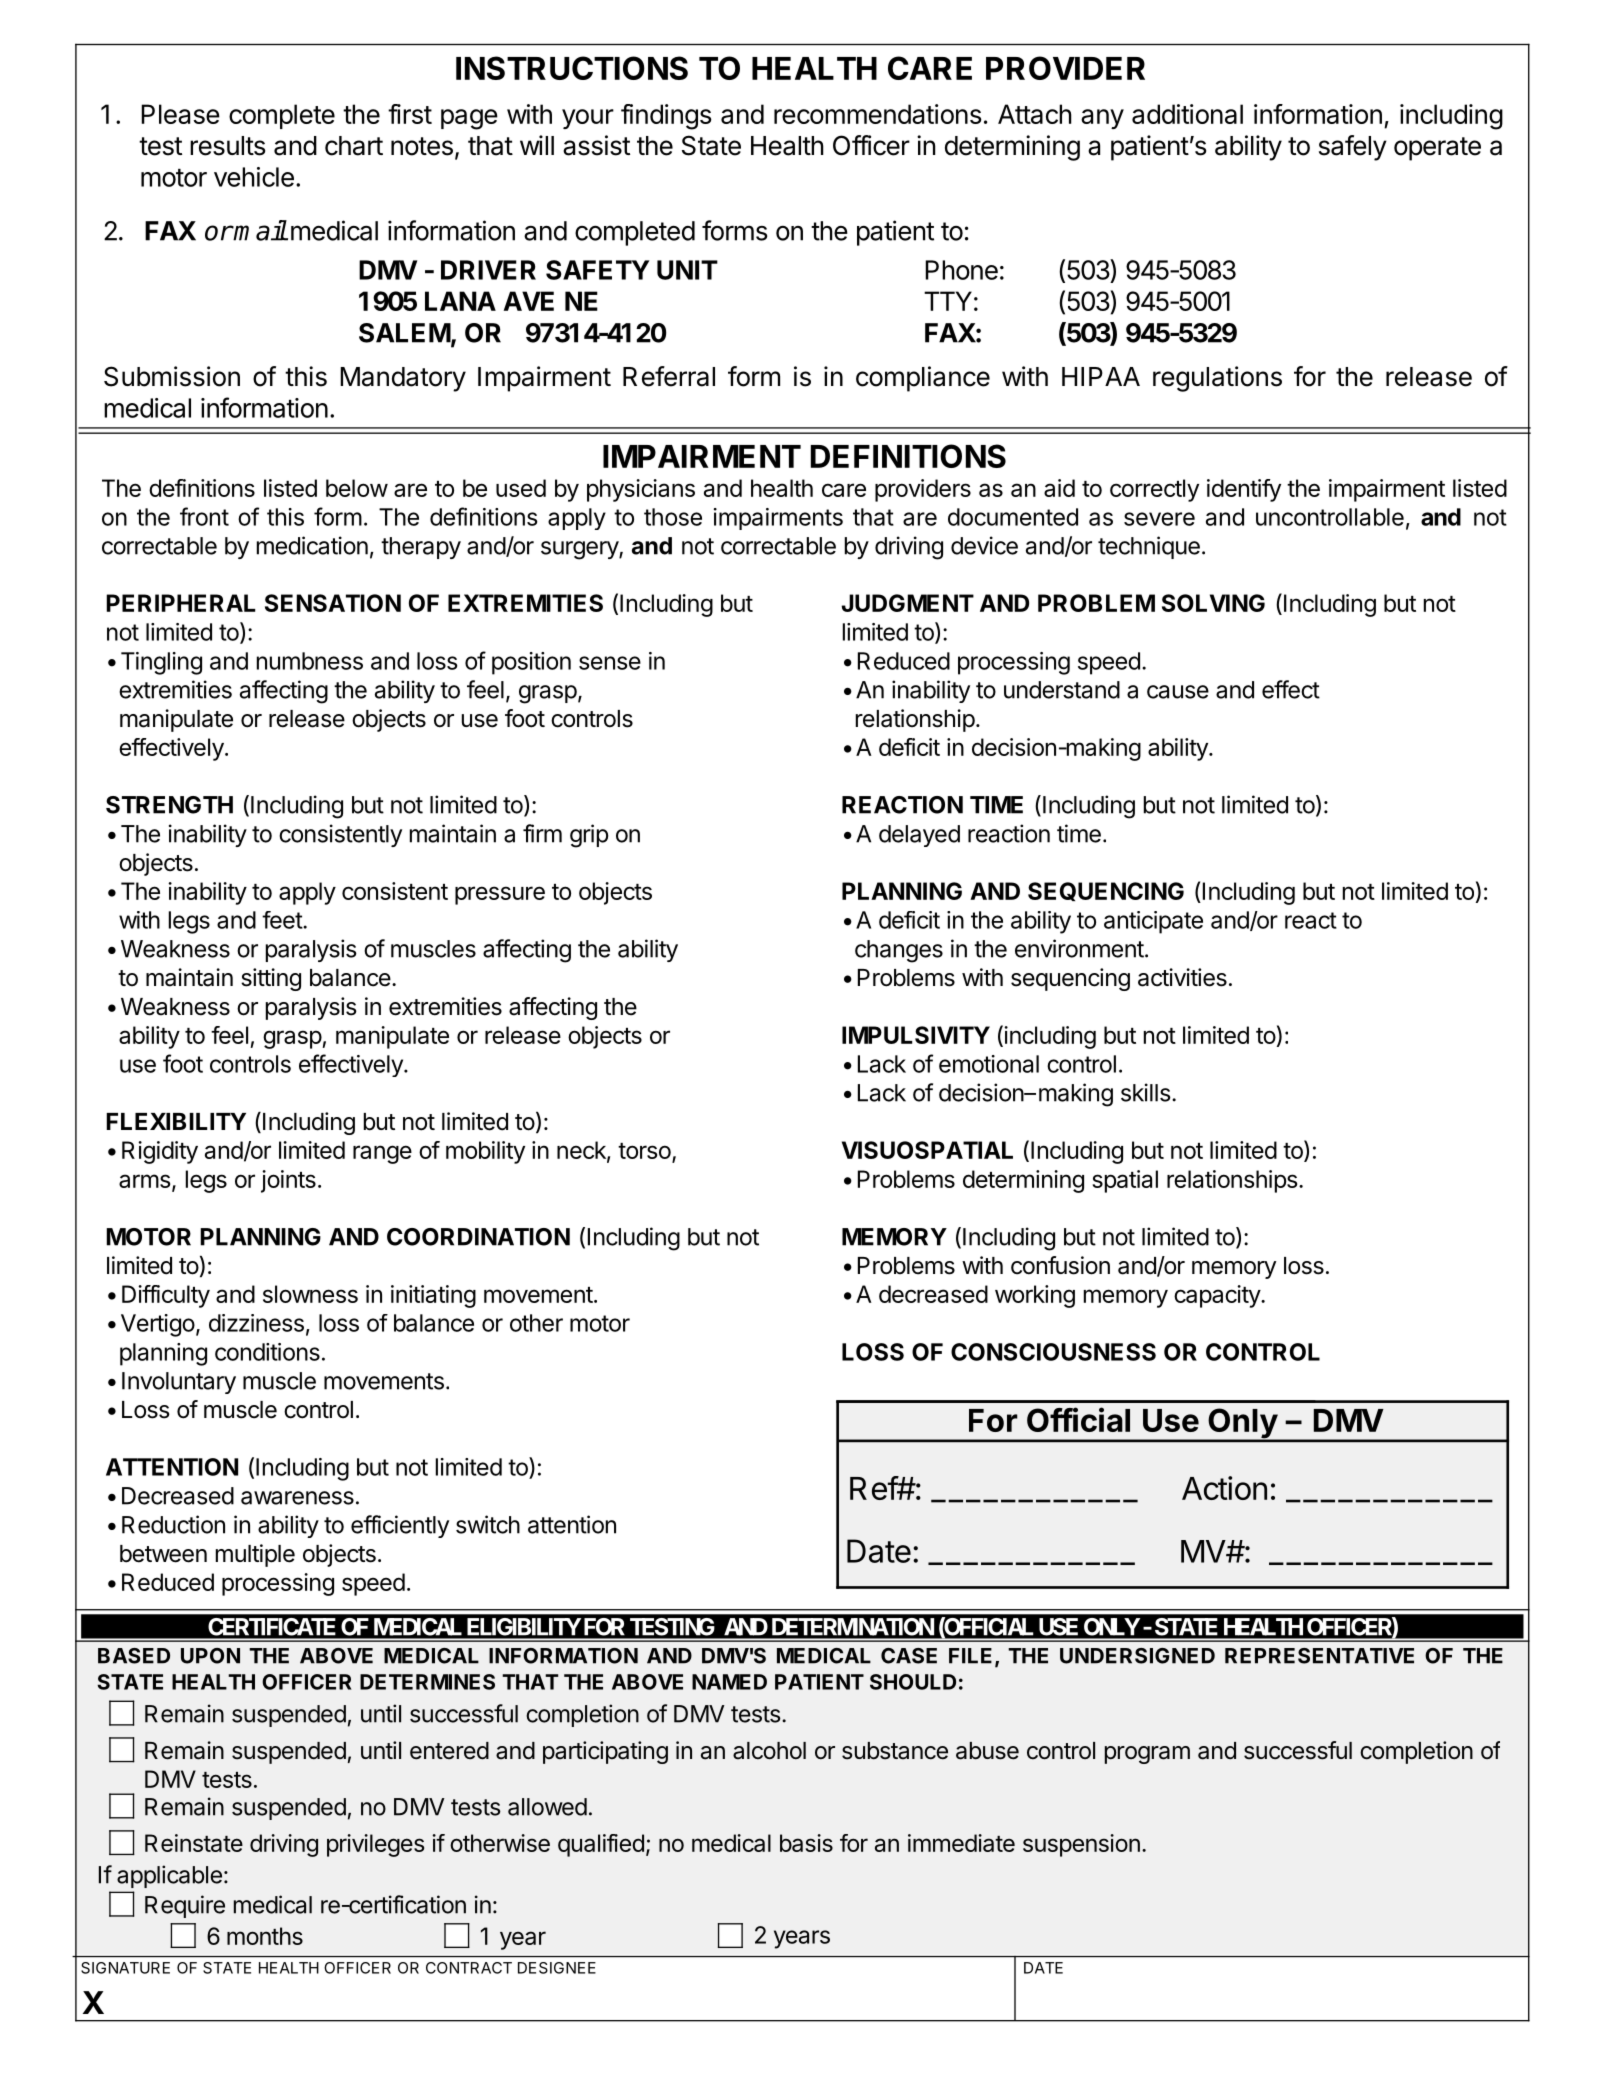 This screenshot has width=1602, height=2073. Describe the element at coordinates (265, 1936) in the screenshot. I see `months` at that location.
